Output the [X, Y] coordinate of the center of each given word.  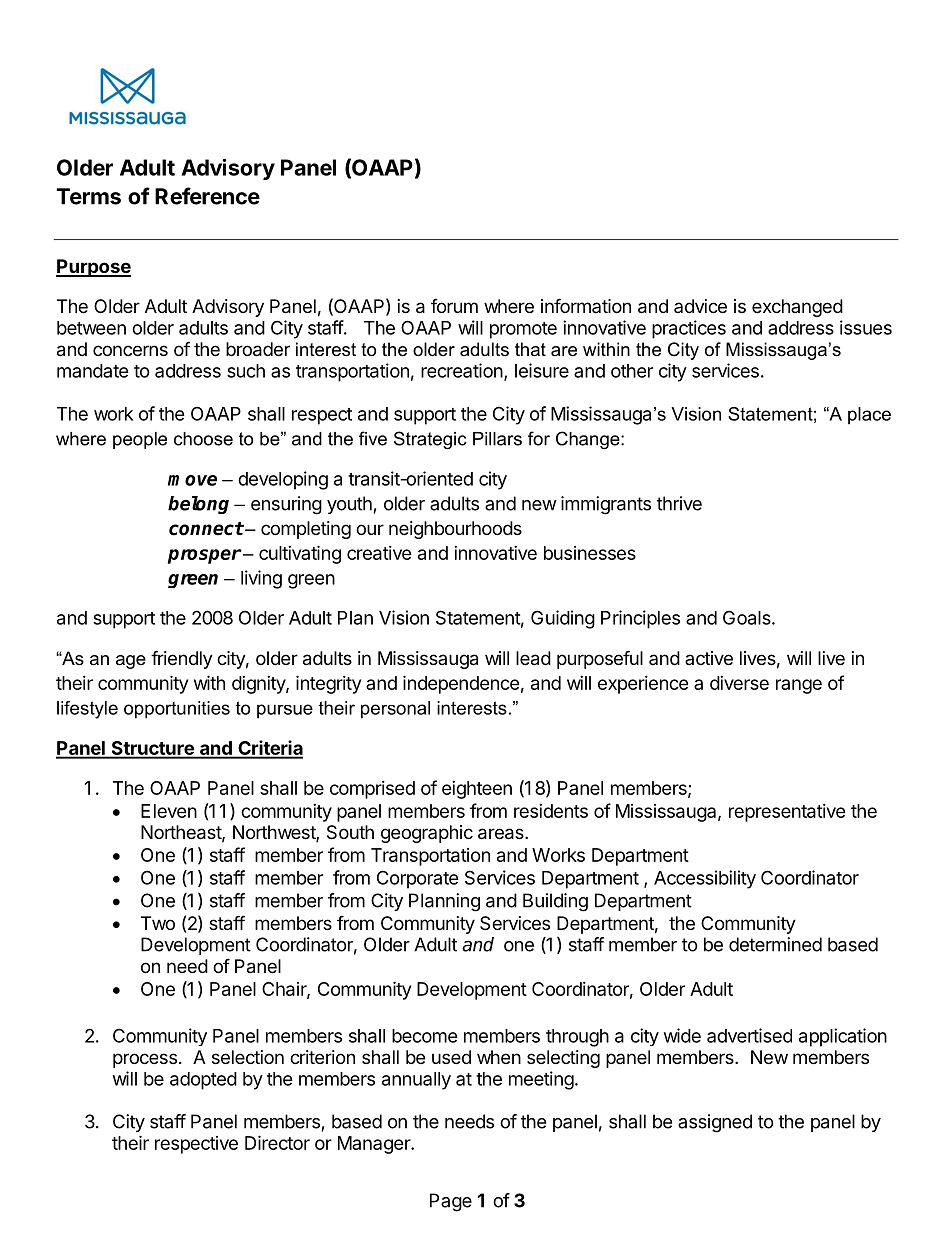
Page [451, 1202]
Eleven [169, 811]
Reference [207, 196]
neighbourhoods [455, 530]
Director [277, 1142]
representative [787, 813]
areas [502, 834]
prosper [205, 556]
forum [454, 306]
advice [700, 306]
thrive [679, 503]
